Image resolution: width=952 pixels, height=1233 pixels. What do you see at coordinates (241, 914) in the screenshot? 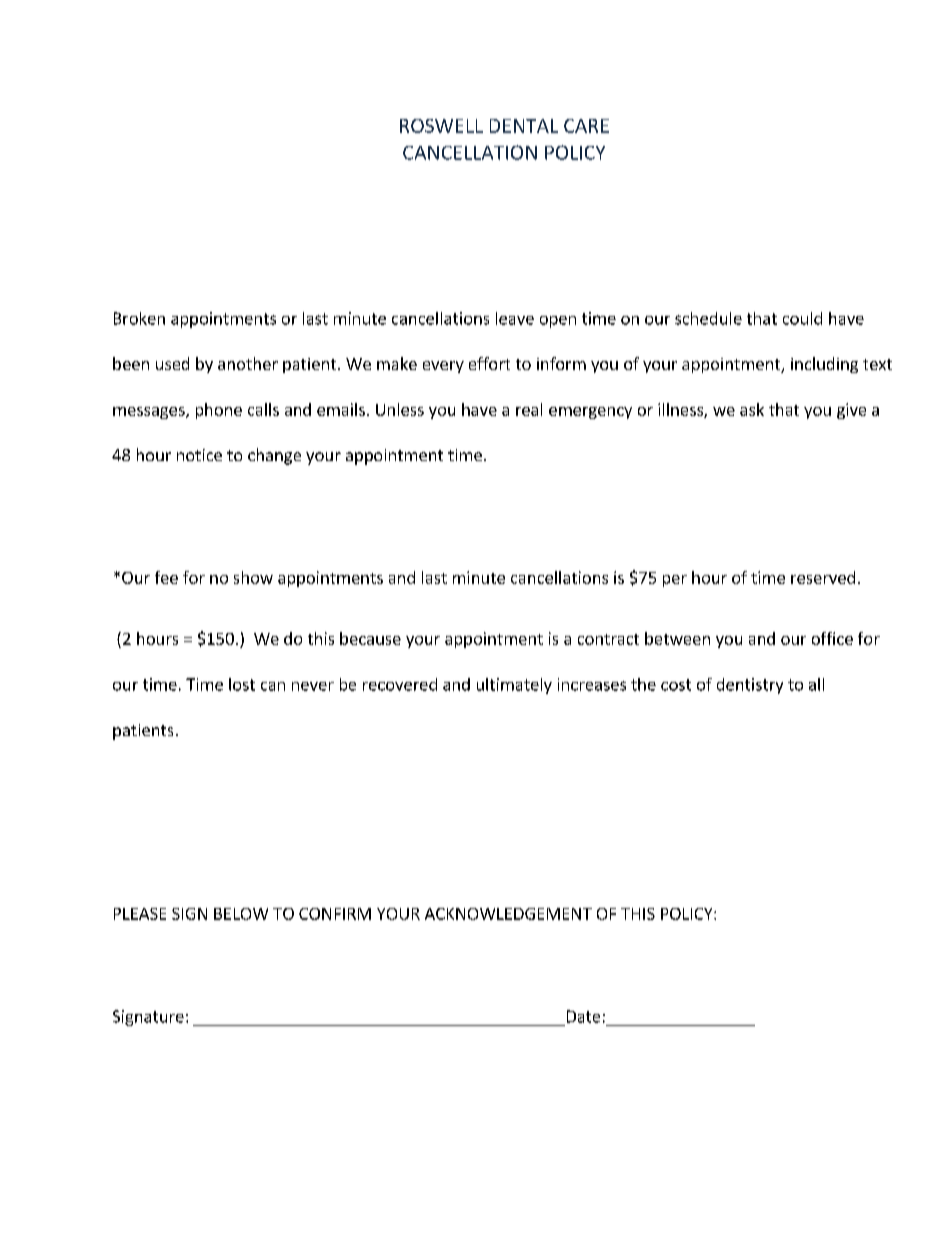
I see `BELOW` at bounding box center [241, 914].
